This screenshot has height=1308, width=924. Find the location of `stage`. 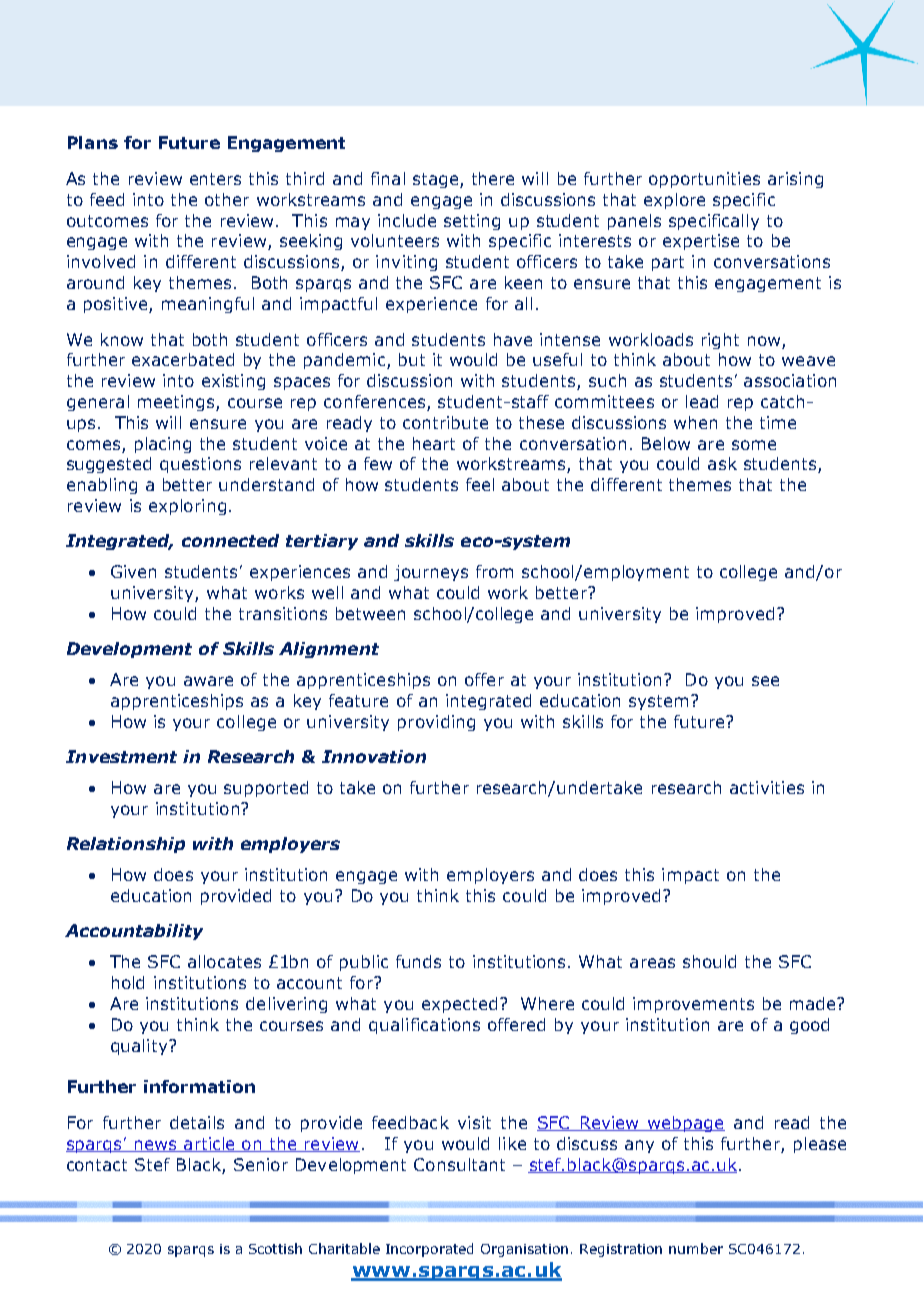

stage is located at coordinates (437, 180).
